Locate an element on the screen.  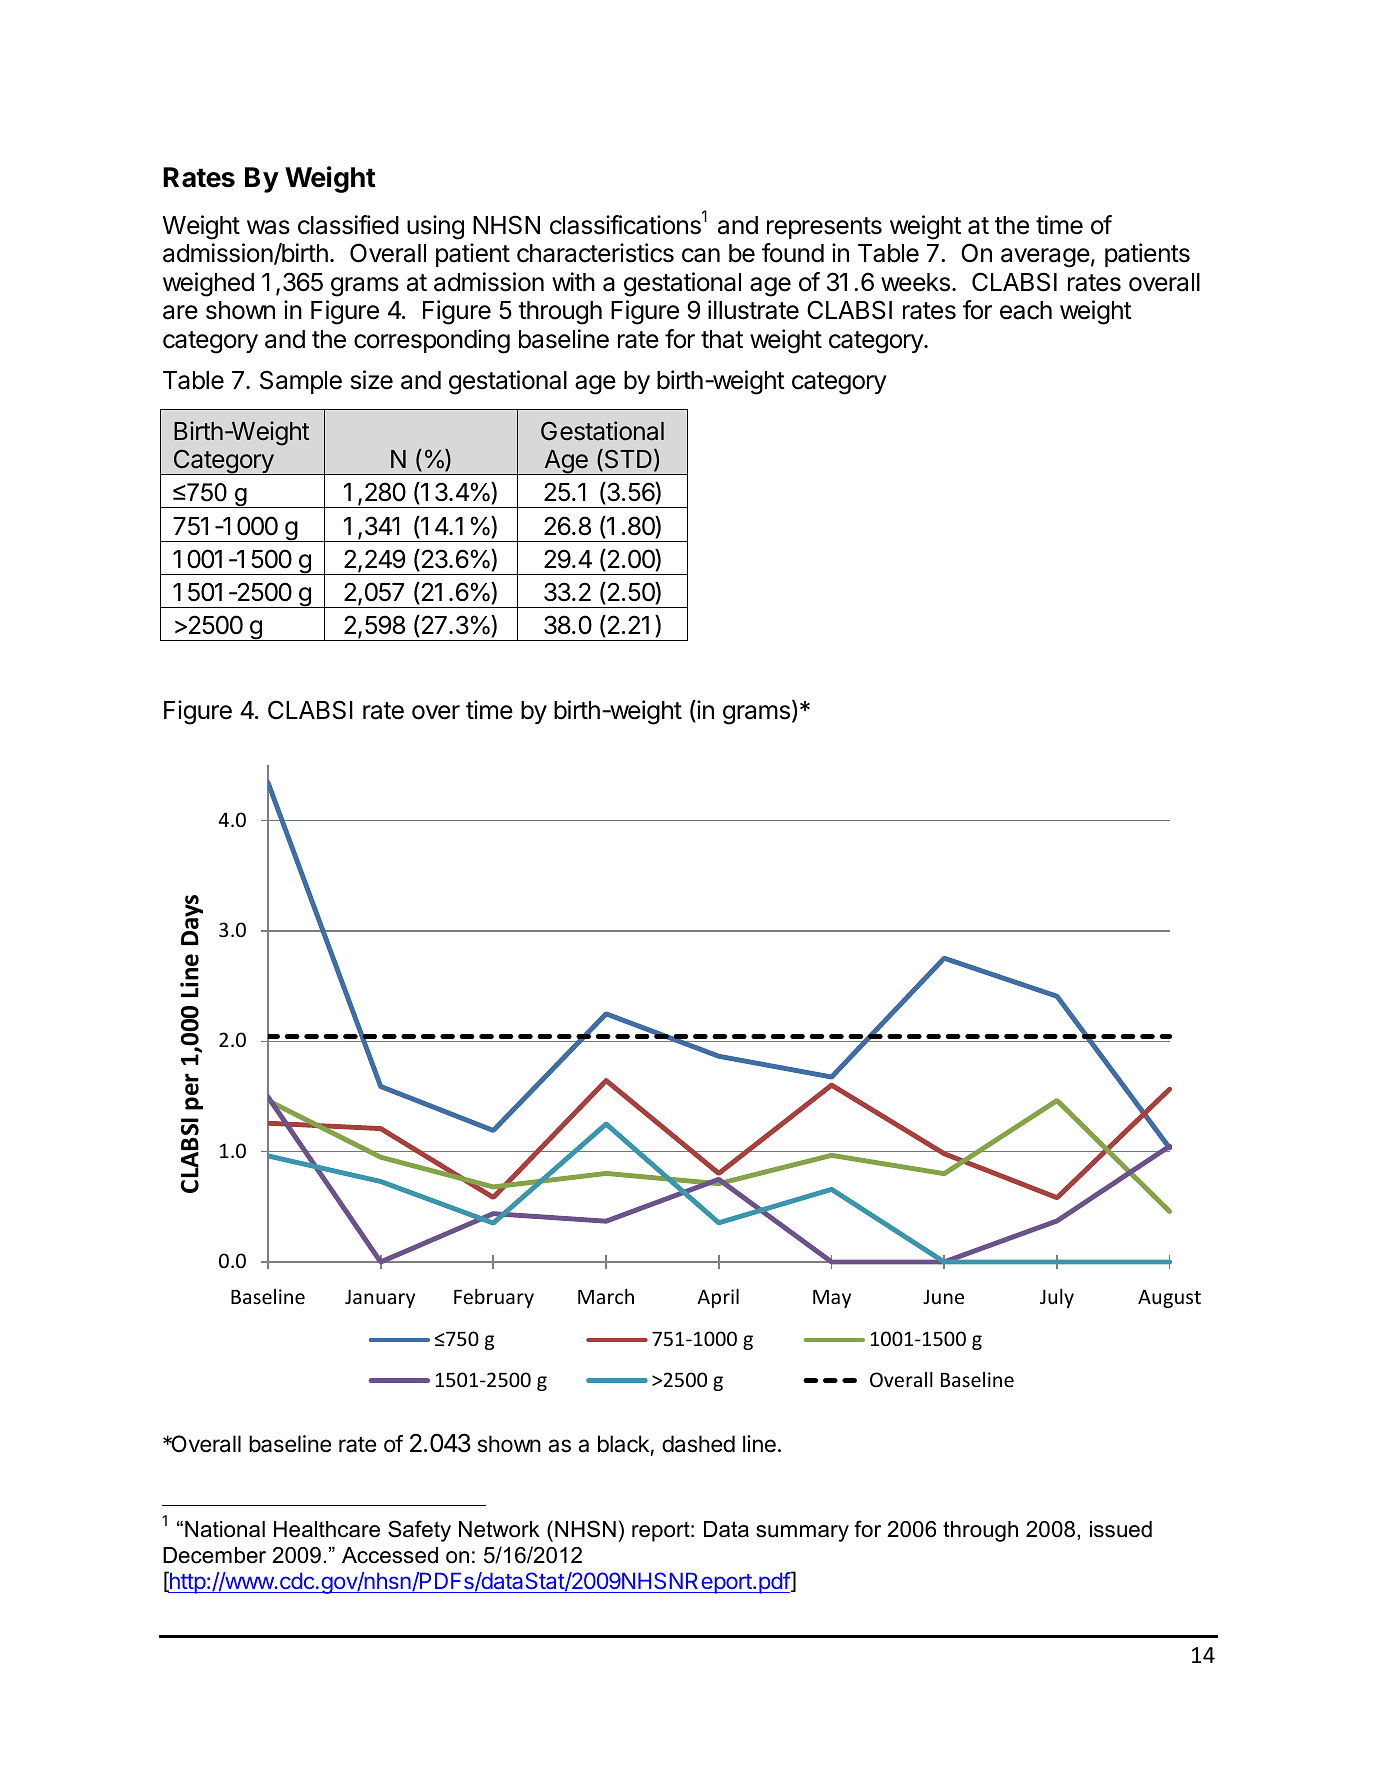
dashed is located at coordinates (698, 1444).
